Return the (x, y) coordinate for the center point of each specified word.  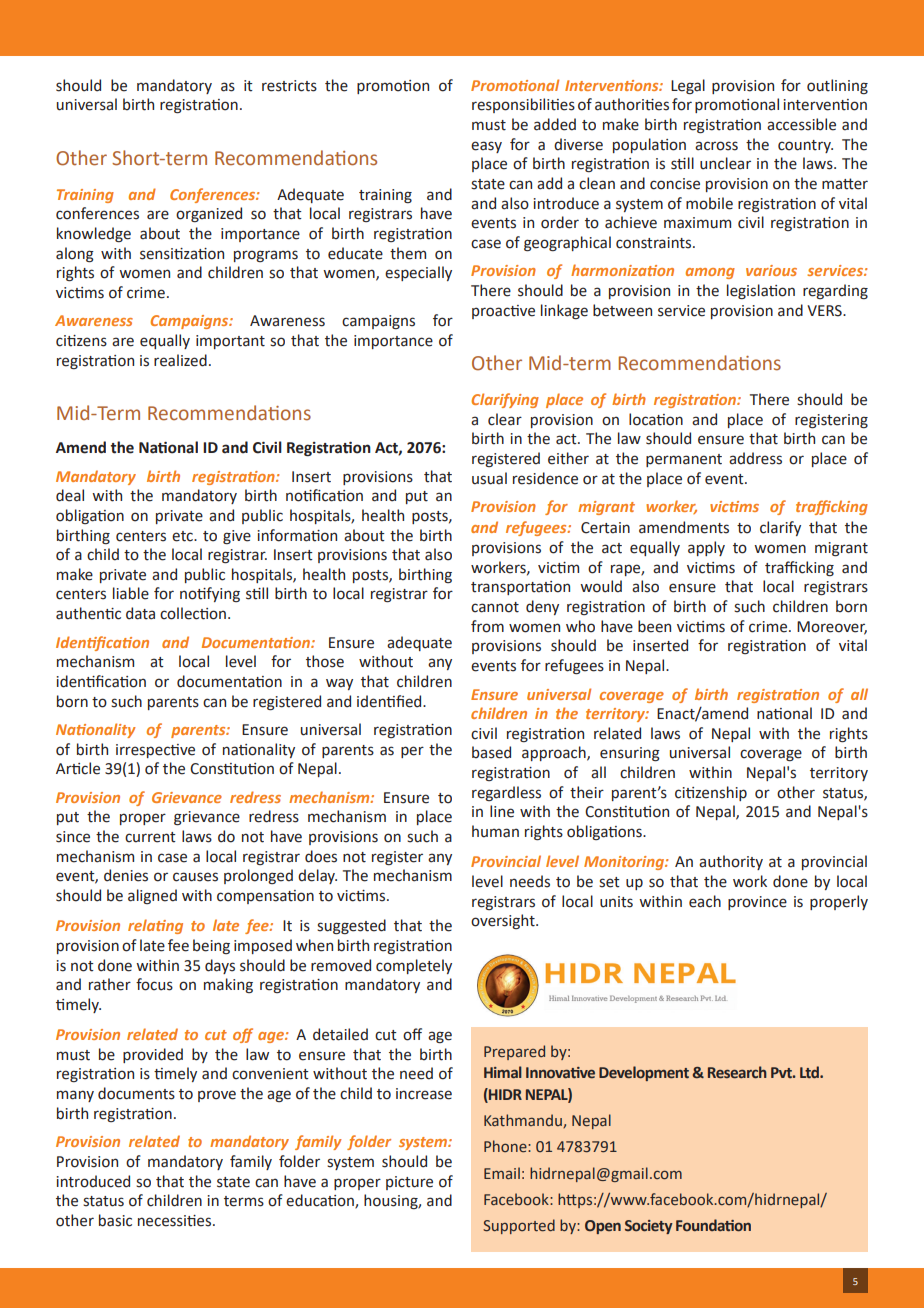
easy (486, 147)
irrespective (155, 751)
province (757, 903)
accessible (801, 124)
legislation (761, 291)
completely (414, 966)
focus (154, 984)
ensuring (630, 754)
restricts (289, 86)
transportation (520, 588)
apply (706, 548)
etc (183, 536)
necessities (176, 1221)
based (491, 752)
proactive (503, 312)
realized (180, 360)
